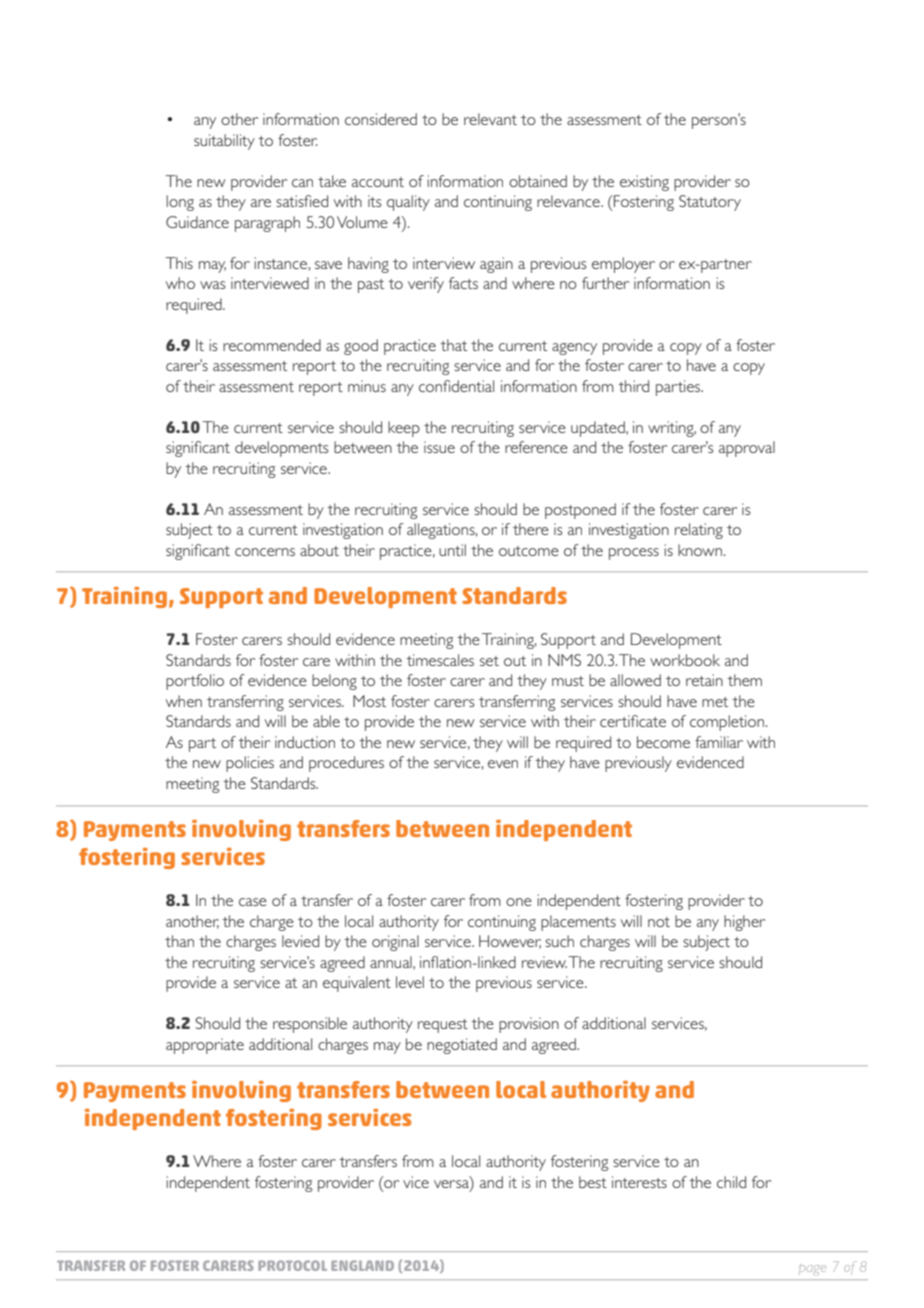 The width and height of the screenshot is (924, 1308). Describe the element at coordinates (195, 682) in the screenshot. I see `portfolio` at that location.
